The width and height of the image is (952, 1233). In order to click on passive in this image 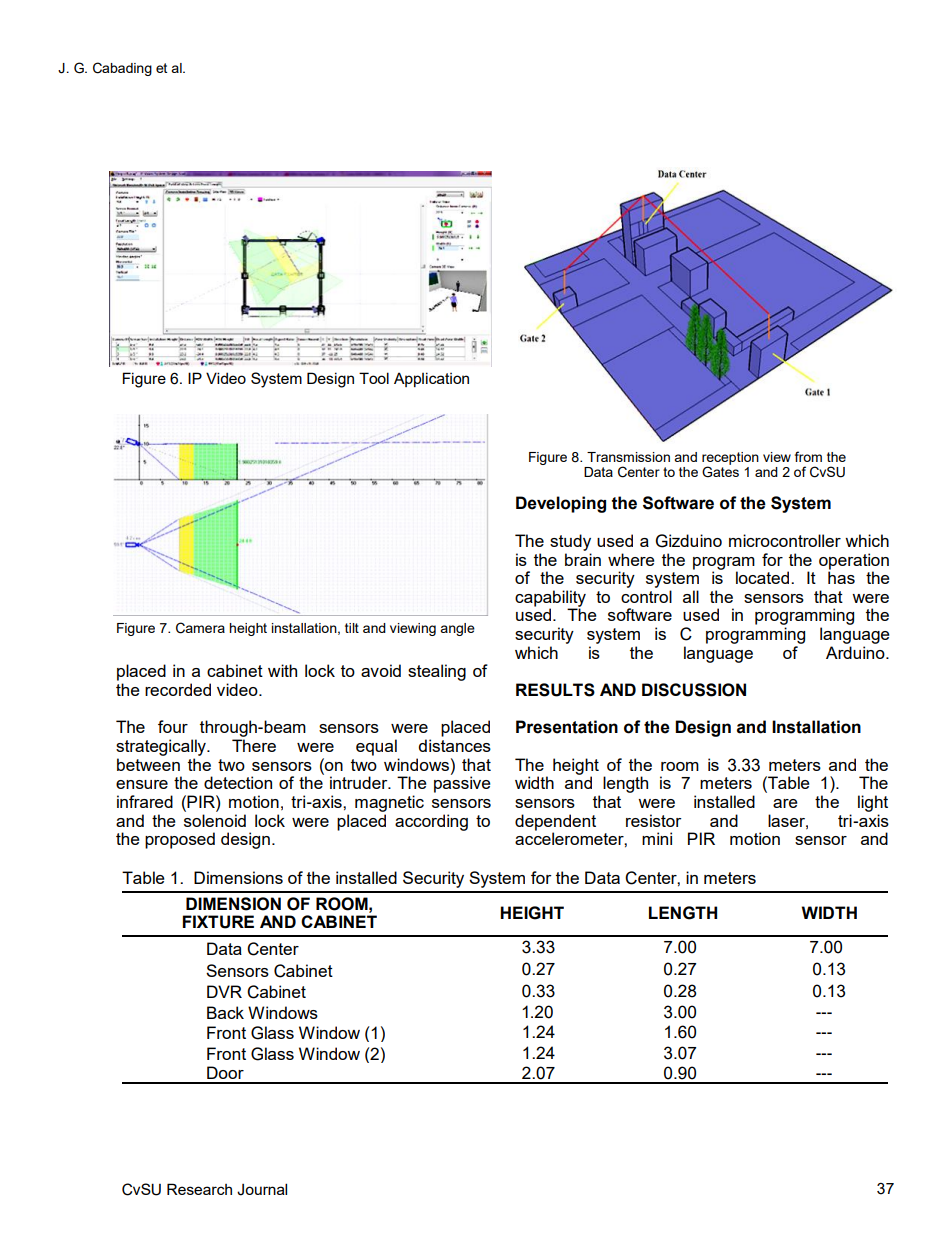, I will do `click(462, 783)`.
